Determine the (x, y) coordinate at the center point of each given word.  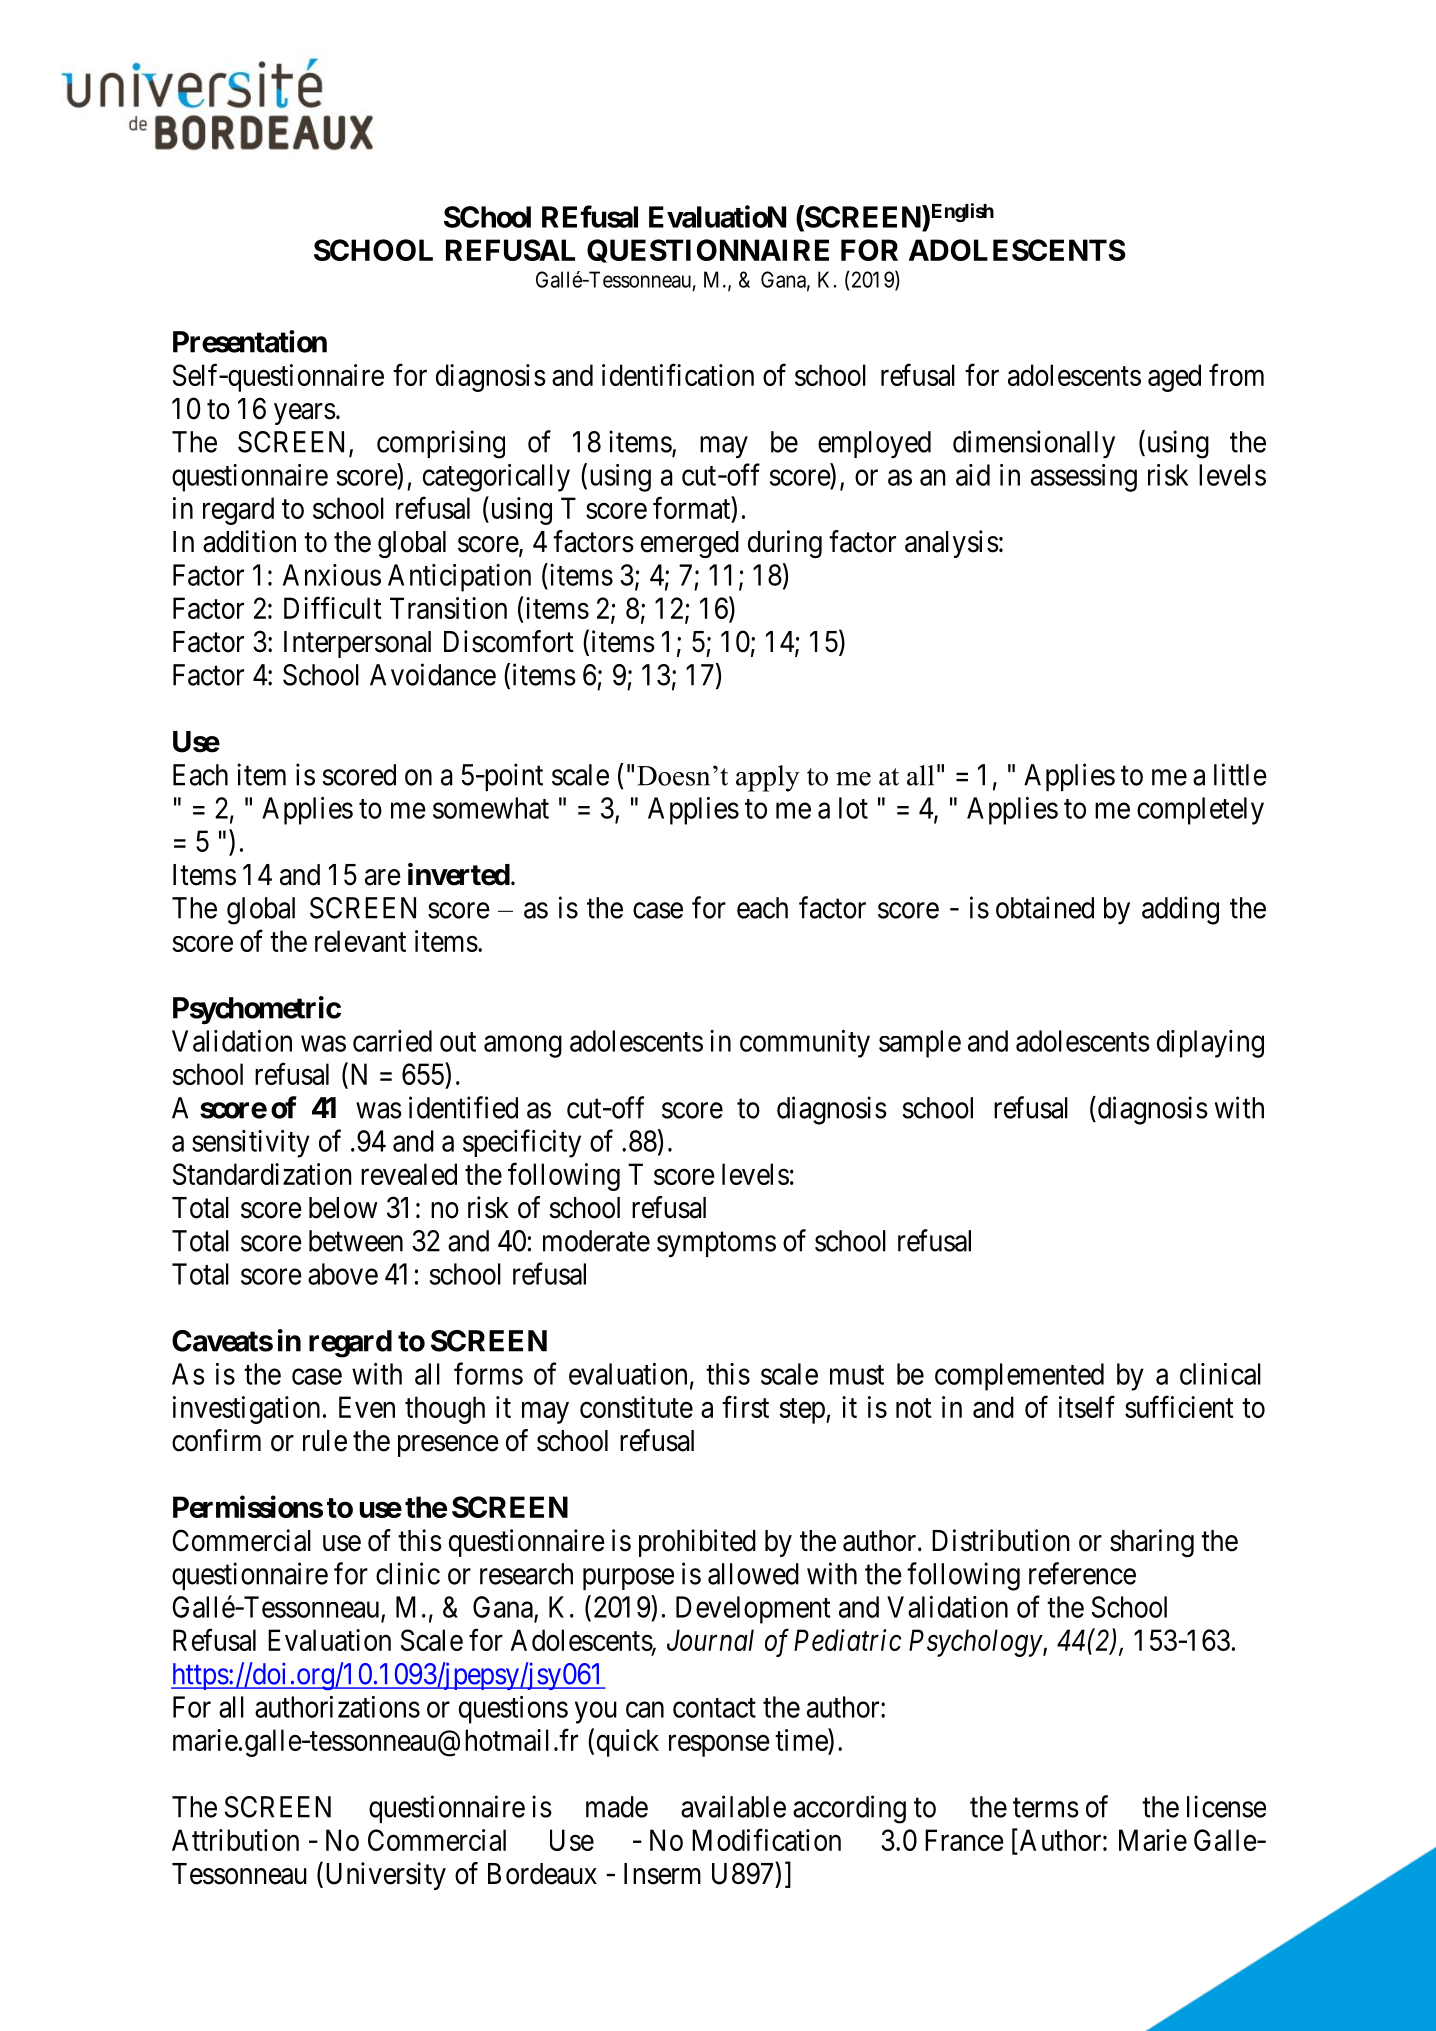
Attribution (235, 1840)
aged (1174, 378)
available (733, 1806)
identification (678, 374)
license (1226, 1806)
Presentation (250, 341)
